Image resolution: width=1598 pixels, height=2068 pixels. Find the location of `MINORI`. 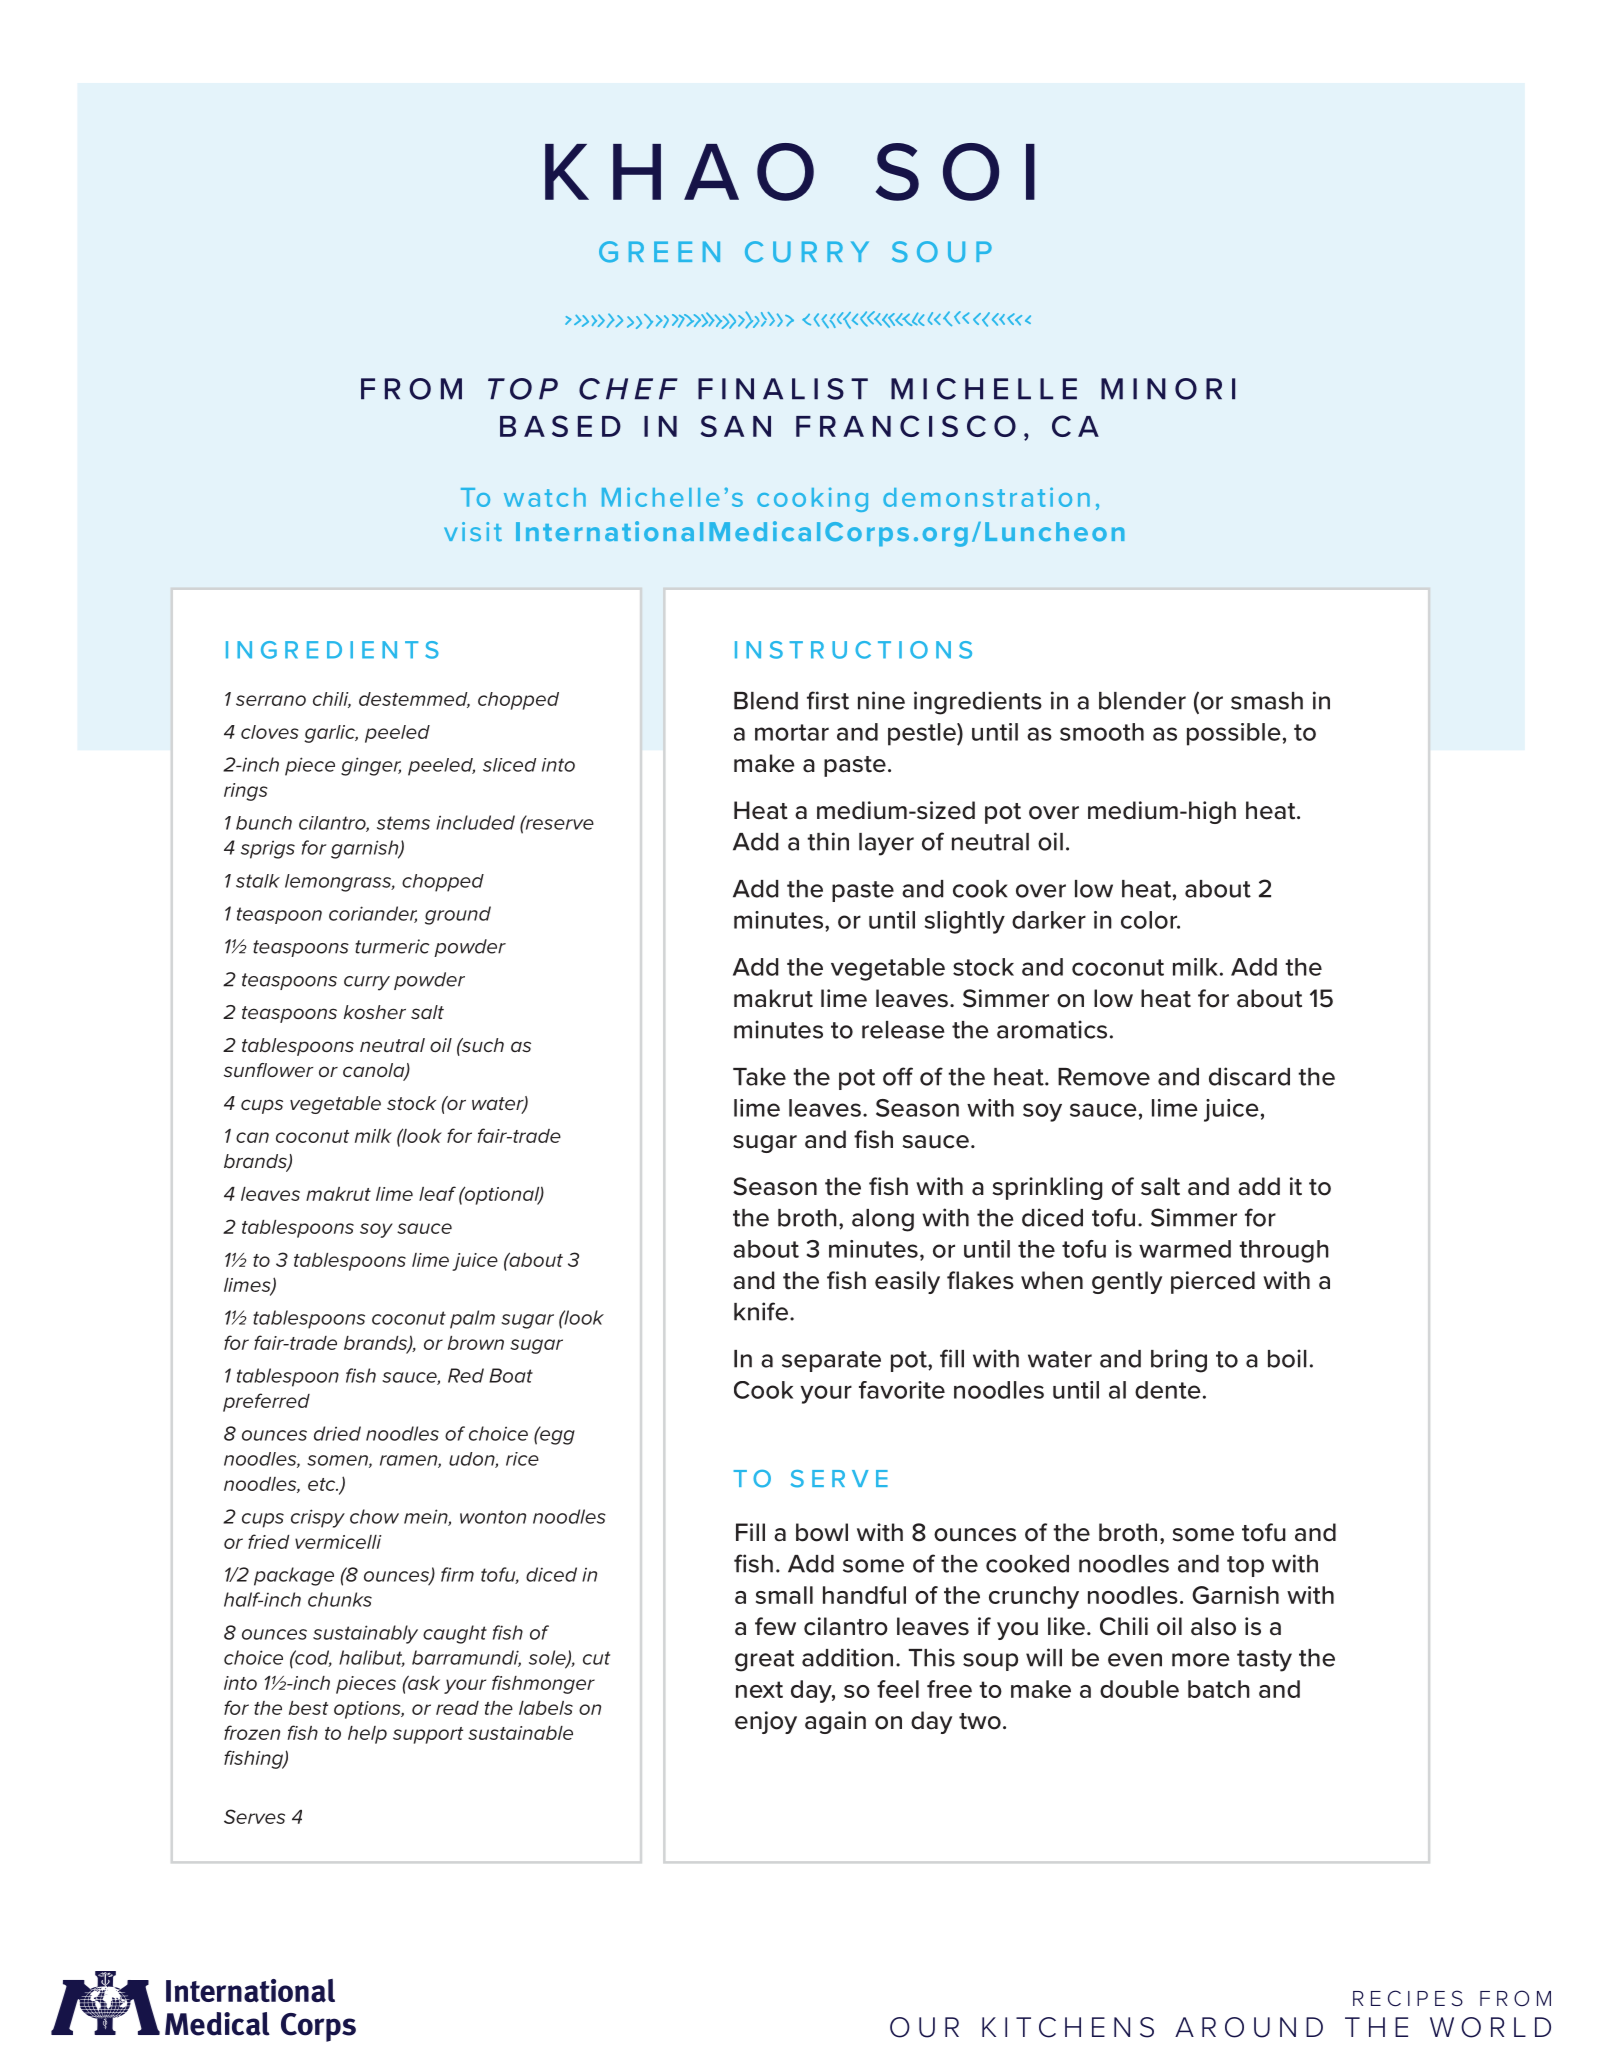

MINORI is located at coordinates (1168, 389).
